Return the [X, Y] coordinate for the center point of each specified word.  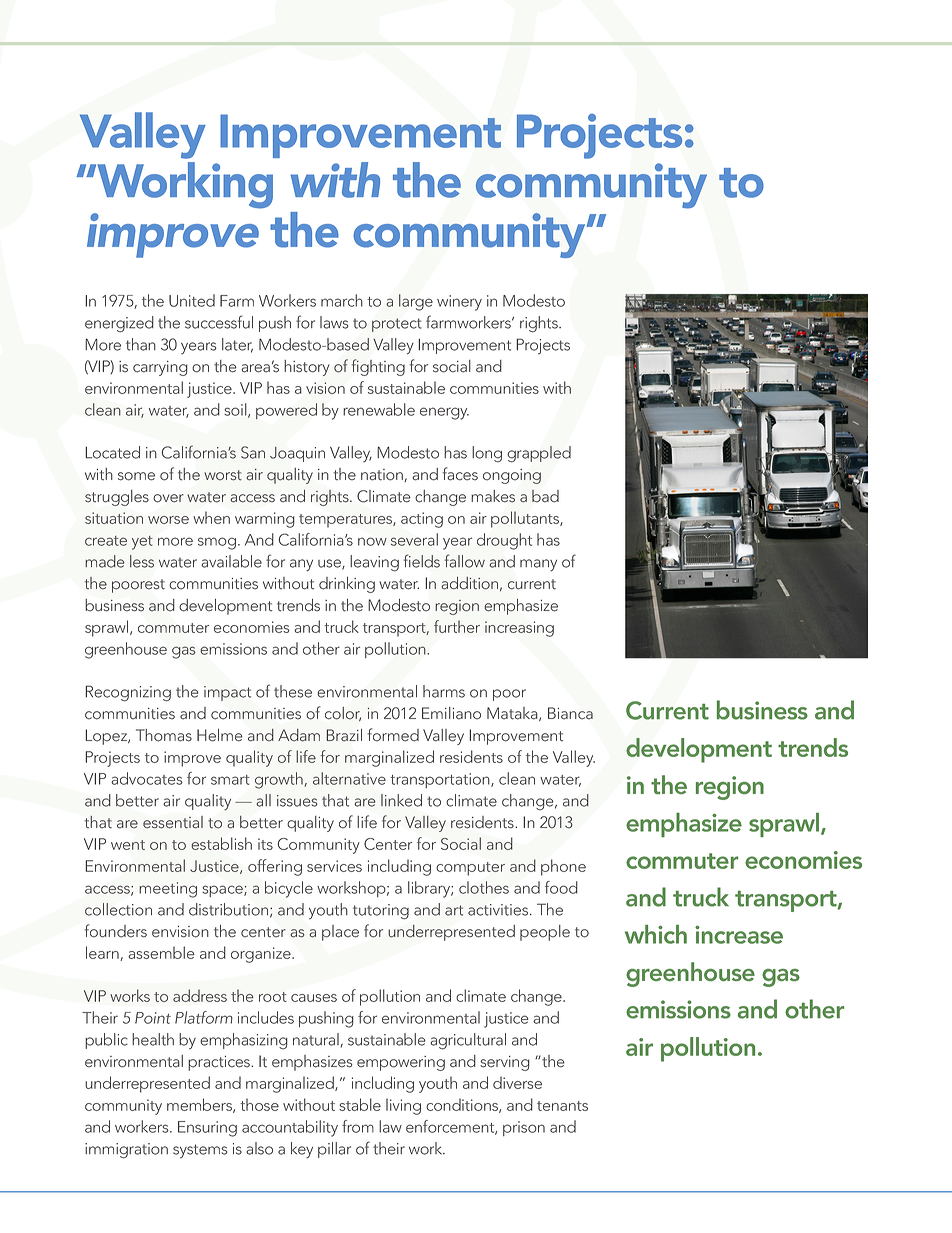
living [403, 1106]
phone [563, 867]
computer [470, 869]
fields [422, 561]
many [538, 565]
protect [397, 325]
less [142, 561]
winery [459, 303]
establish [221, 843]
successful [219, 322]
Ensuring [207, 1129]
